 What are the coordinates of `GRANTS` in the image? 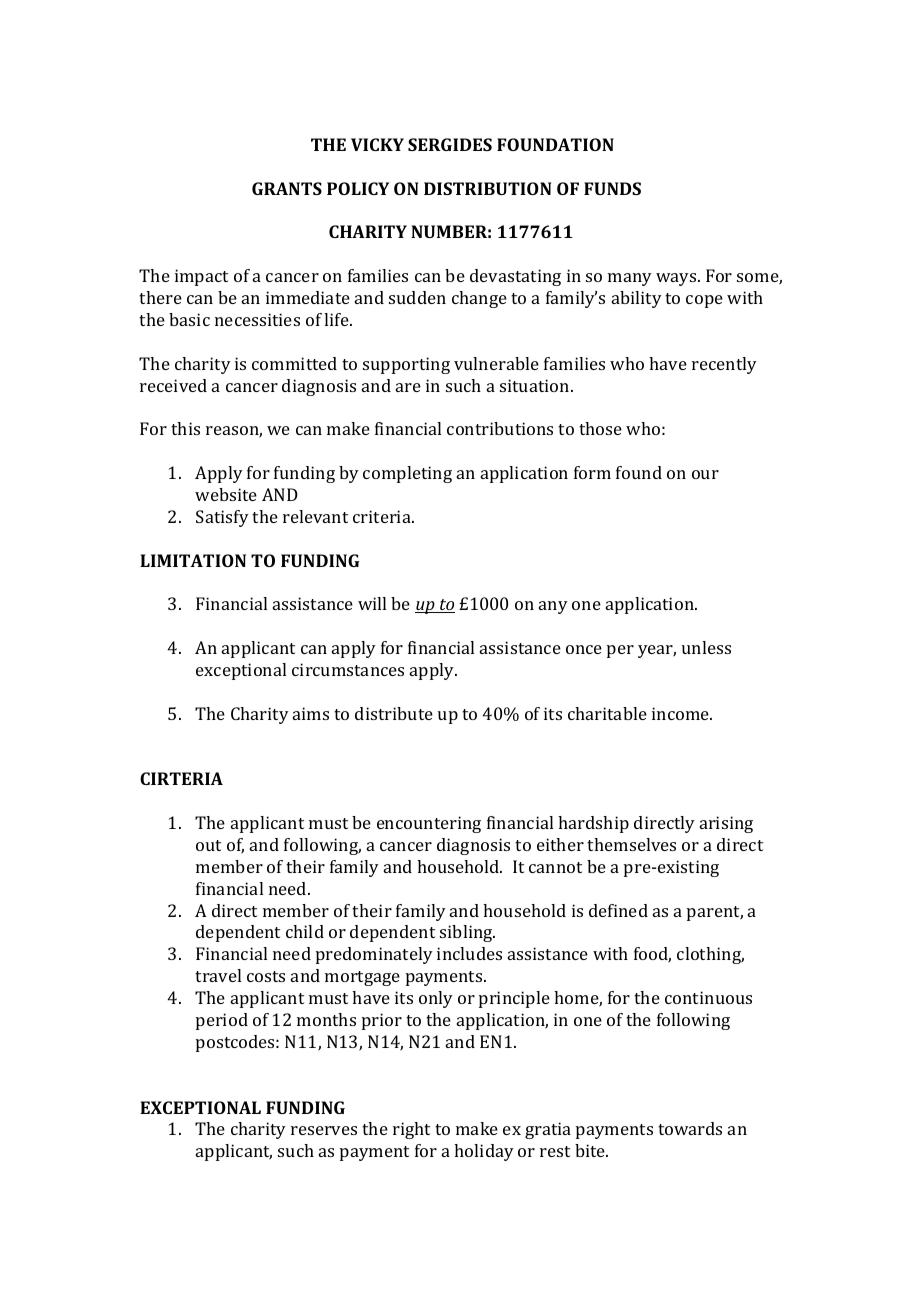 It's located at (287, 188).
